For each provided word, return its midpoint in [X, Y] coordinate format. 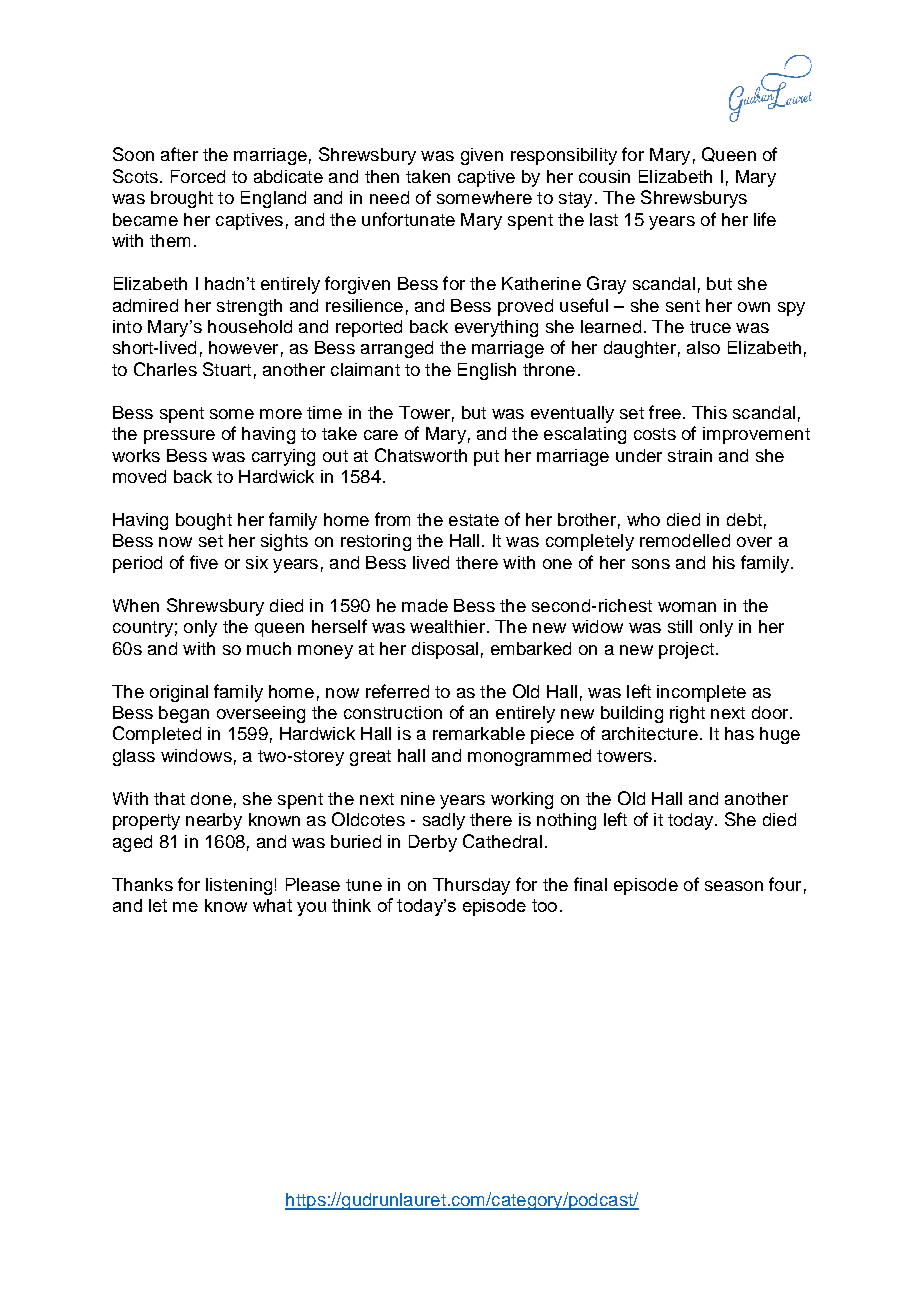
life [765, 219]
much [269, 648]
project [686, 650]
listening [239, 886]
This [709, 412]
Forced [198, 176]
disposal [445, 650]
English [487, 371]
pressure [179, 437]
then [382, 176]
